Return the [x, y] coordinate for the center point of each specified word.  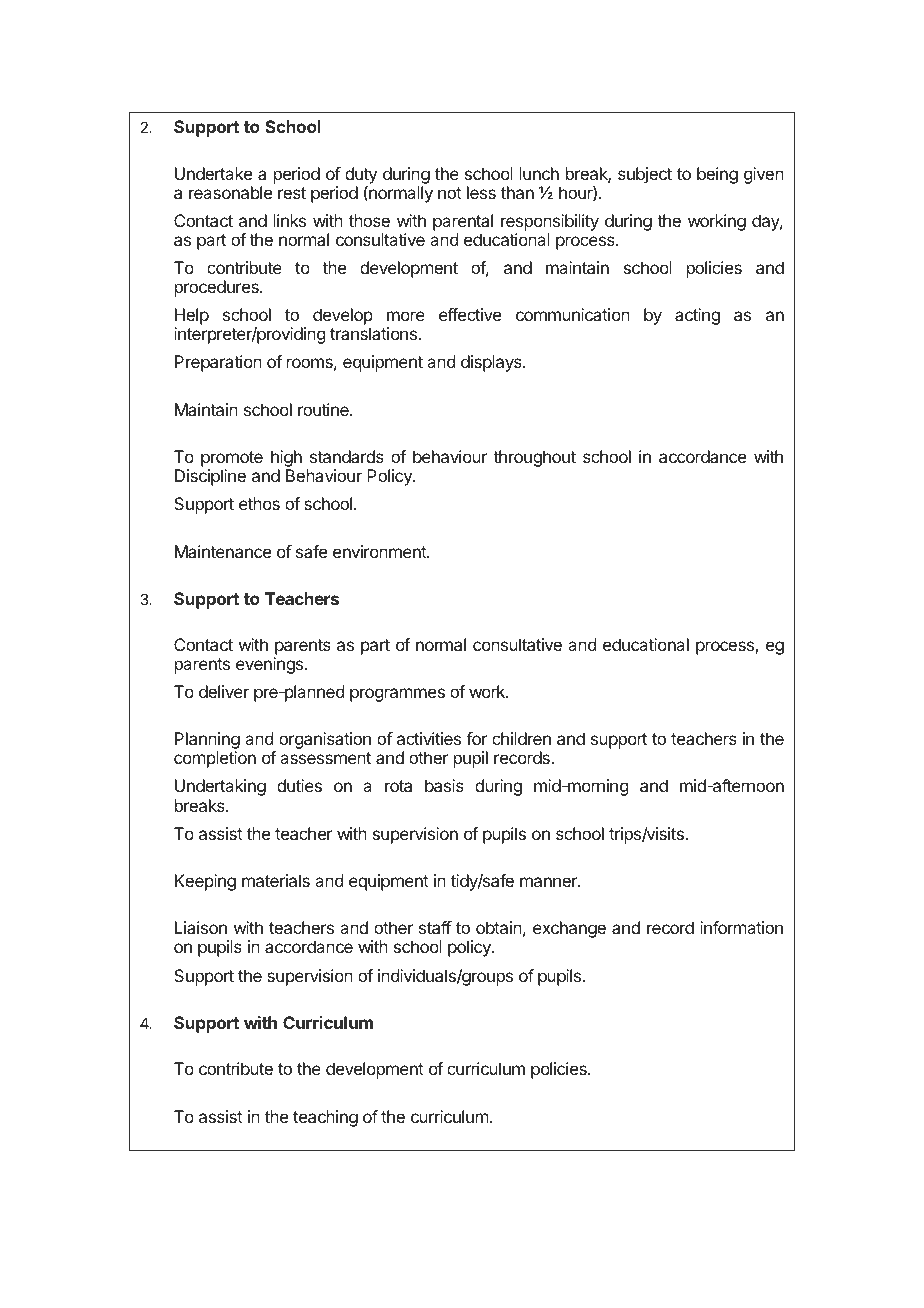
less [481, 192]
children [521, 738]
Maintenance [223, 551]
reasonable [230, 192]
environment [380, 551]
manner [549, 882]
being [717, 175]
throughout [534, 458]
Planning [207, 742]
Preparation [218, 363]
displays [492, 363]
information [741, 927]
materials [276, 880]
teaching [325, 1118]
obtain [499, 927]
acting [697, 316]
